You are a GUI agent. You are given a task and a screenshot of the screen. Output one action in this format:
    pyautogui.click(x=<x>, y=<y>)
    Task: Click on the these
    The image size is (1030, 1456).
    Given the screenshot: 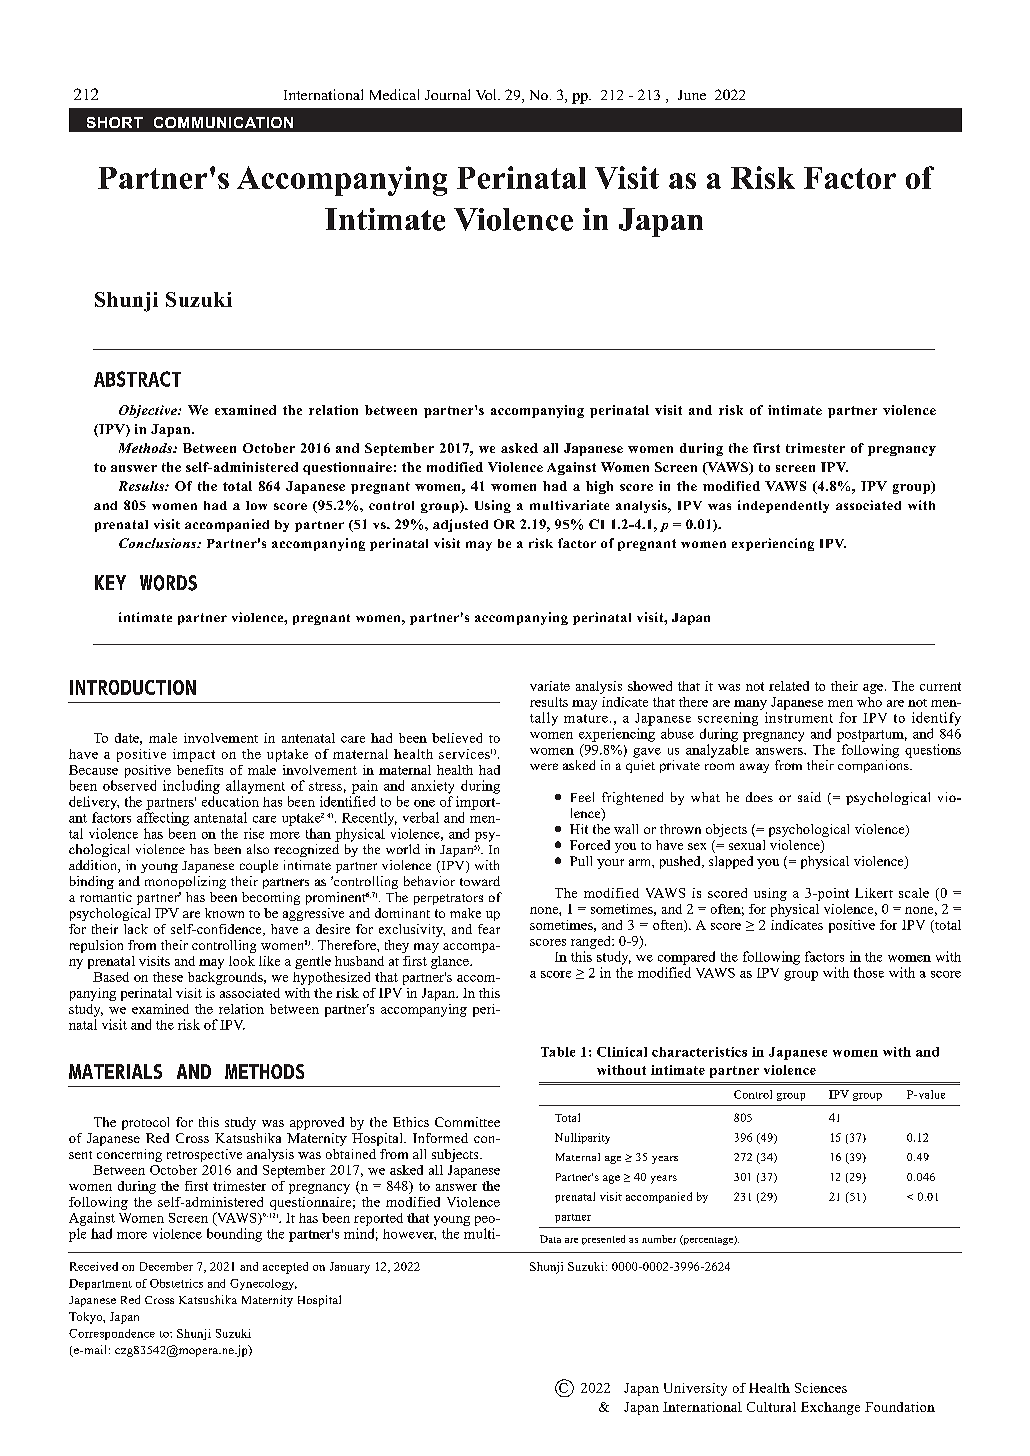 What is the action you would take?
    pyautogui.click(x=168, y=977)
